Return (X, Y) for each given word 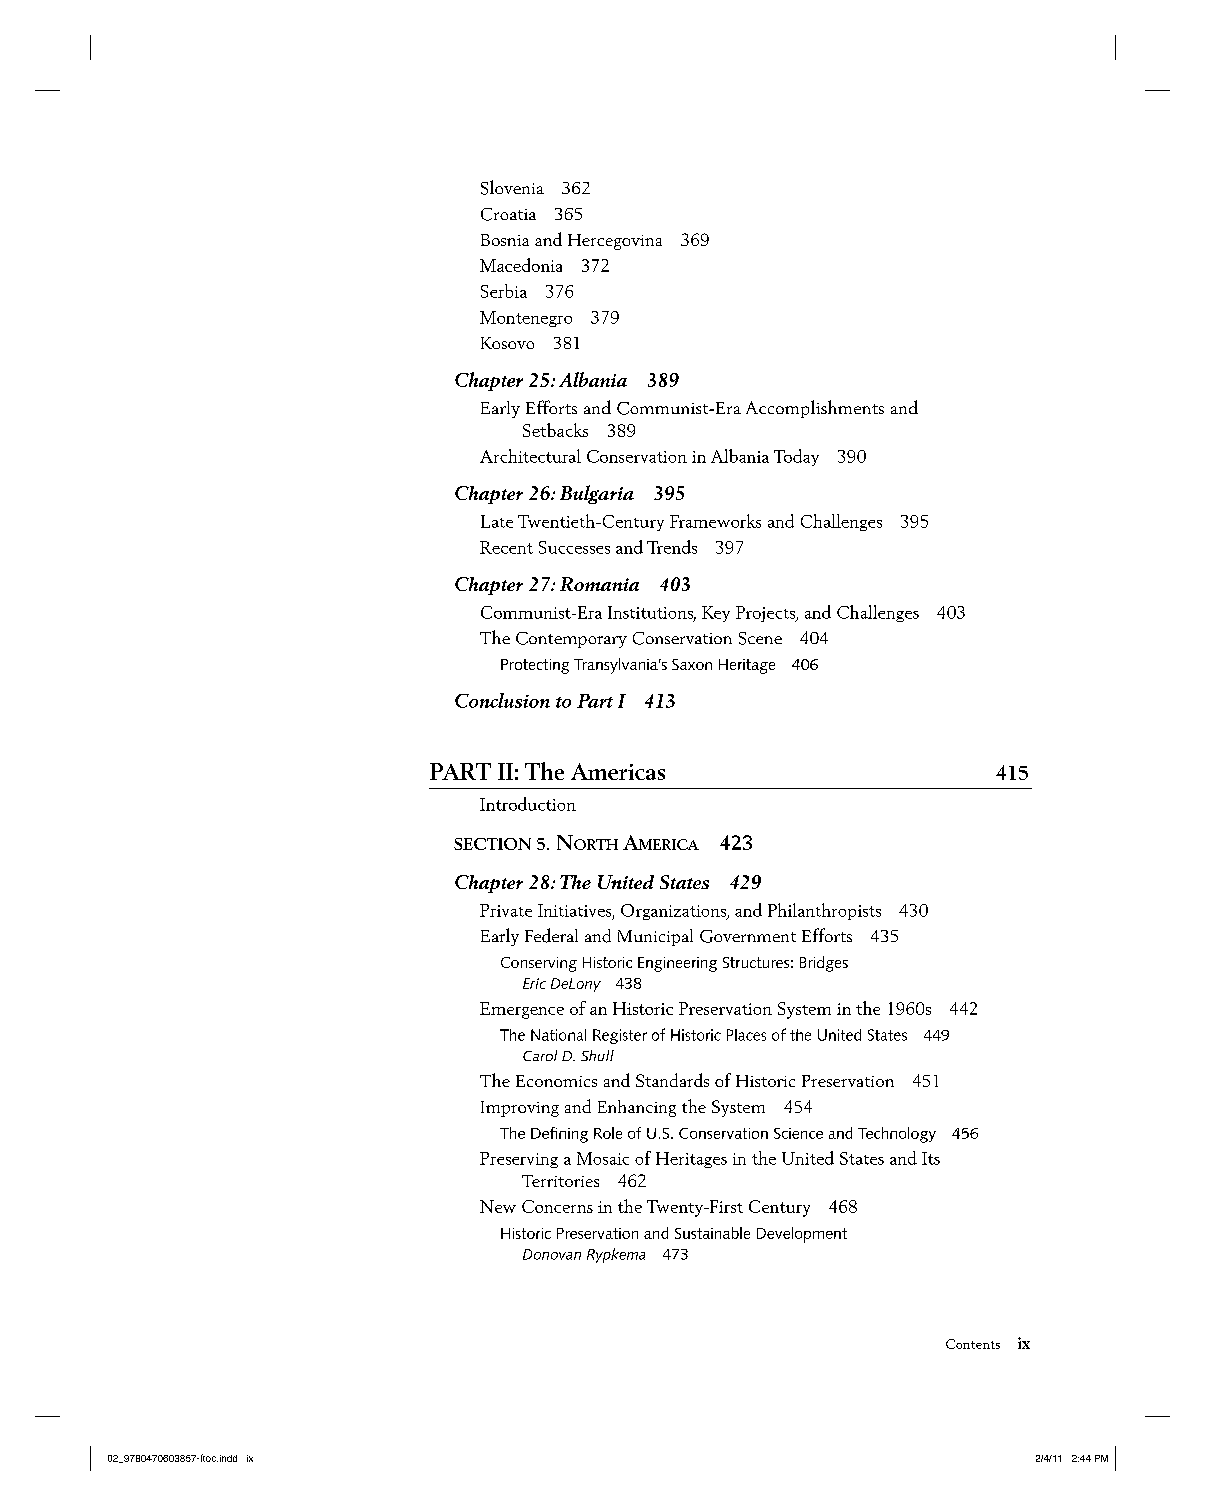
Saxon (692, 664)
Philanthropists (824, 911)
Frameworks (715, 521)
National (558, 1035)
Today (796, 457)
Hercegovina (615, 242)
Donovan (552, 1254)
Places (746, 1035)
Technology (897, 1135)
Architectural (530, 456)
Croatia (508, 214)
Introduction (528, 804)
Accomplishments (815, 409)
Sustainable (712, 1233)
